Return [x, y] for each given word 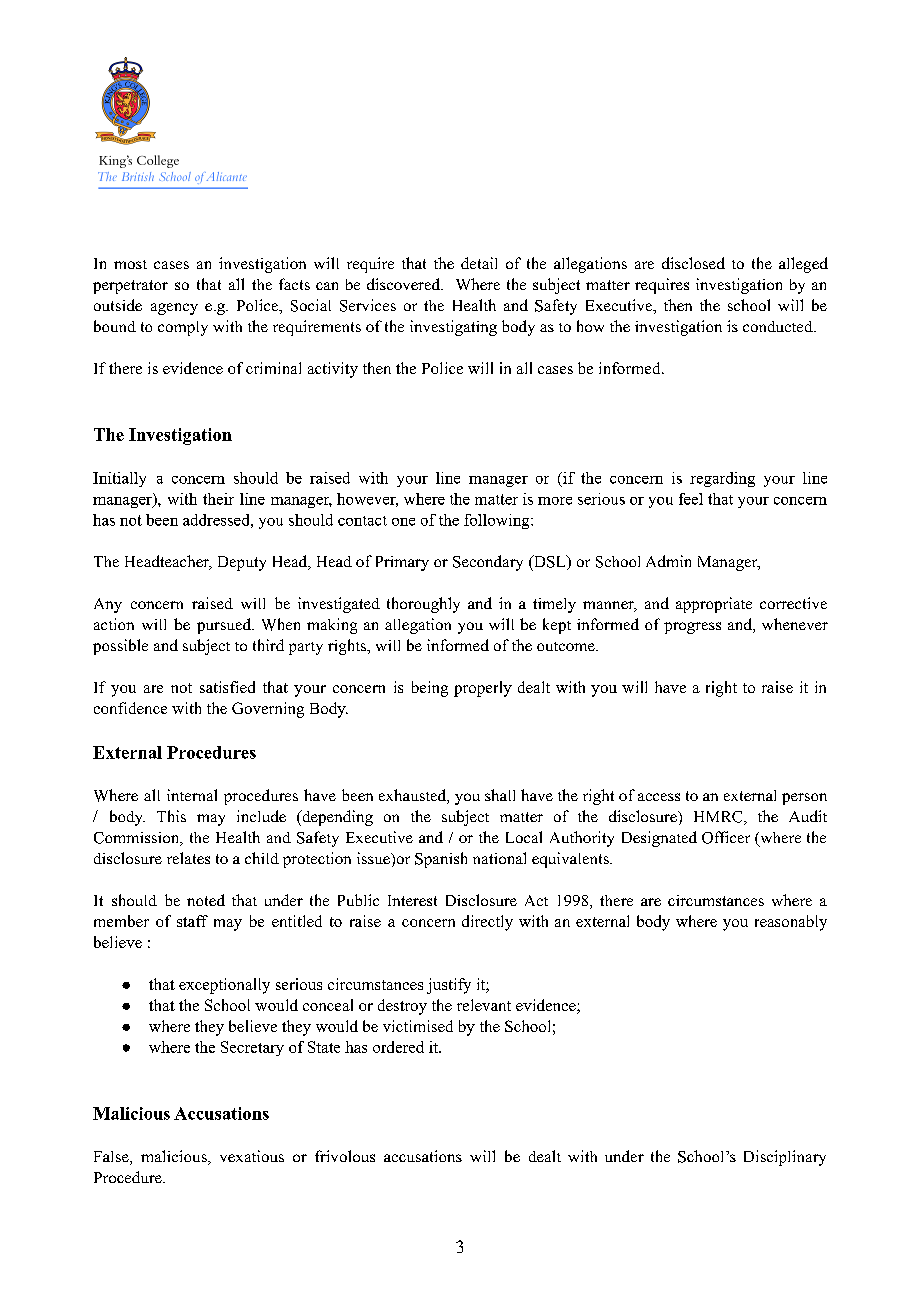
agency [174, 309]
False [112, 1158]
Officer [726, 837]
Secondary [488, 563]
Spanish [441, 860]
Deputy [242, 563]
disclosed [693, 263]
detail [479, 263]
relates [188, 858]
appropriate [714, 605]
